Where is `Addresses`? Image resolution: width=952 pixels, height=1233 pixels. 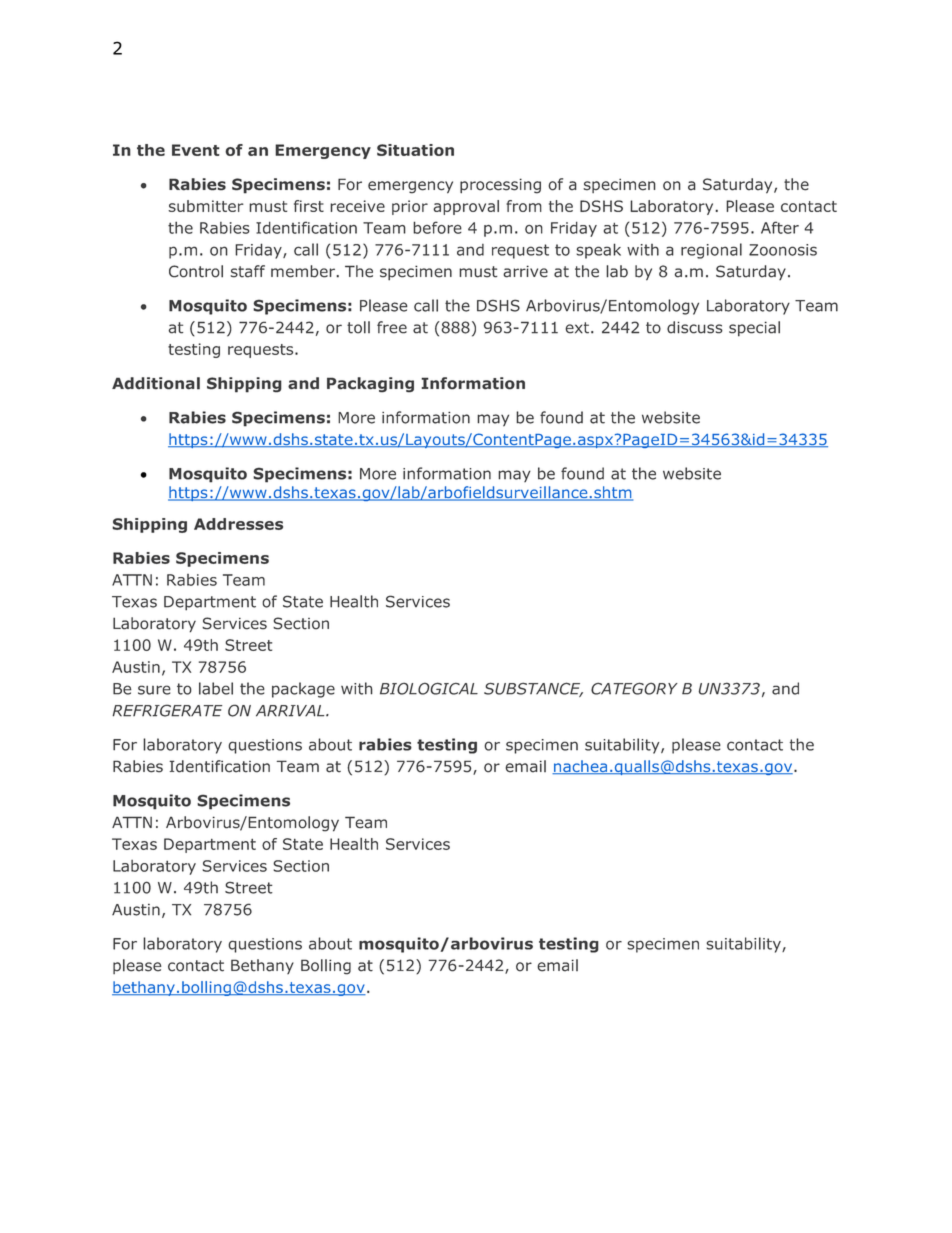
Addresses is located at coordinates (238, 524).
